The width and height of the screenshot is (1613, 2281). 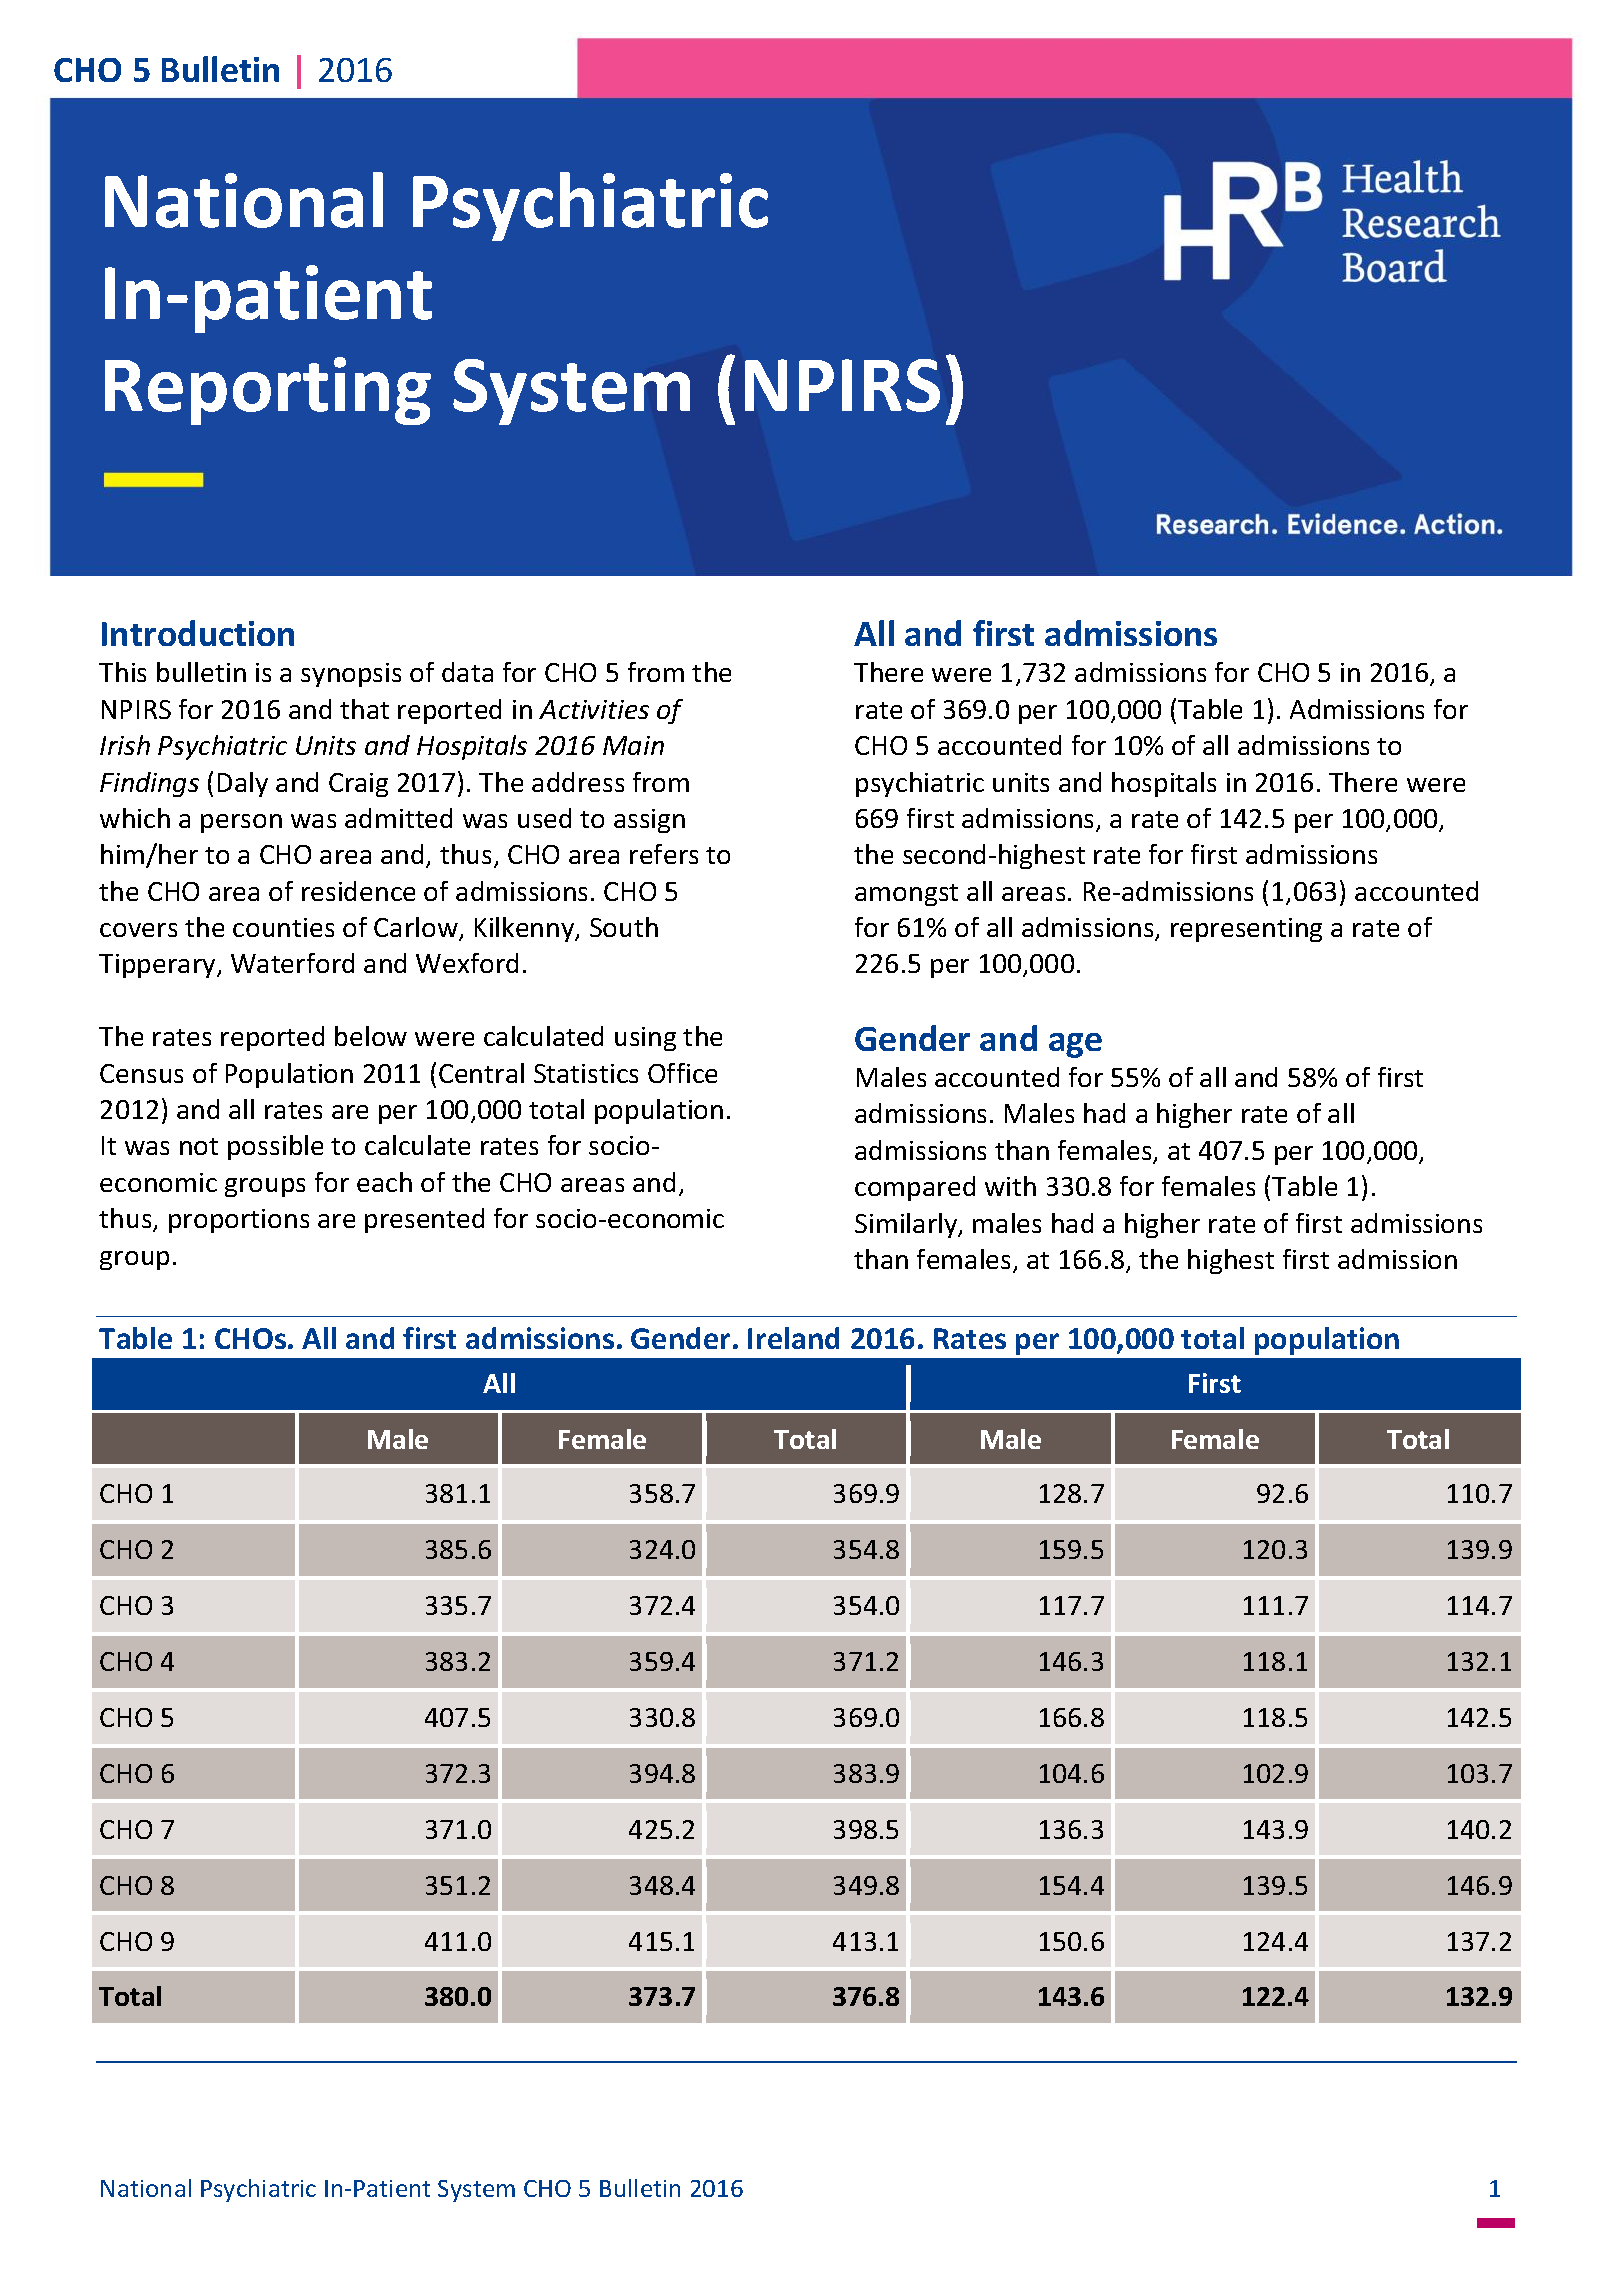 What do you see at coordinates (198, 633) in the screenshot?
I see `Introduction` at bounding box center [198, 633].
